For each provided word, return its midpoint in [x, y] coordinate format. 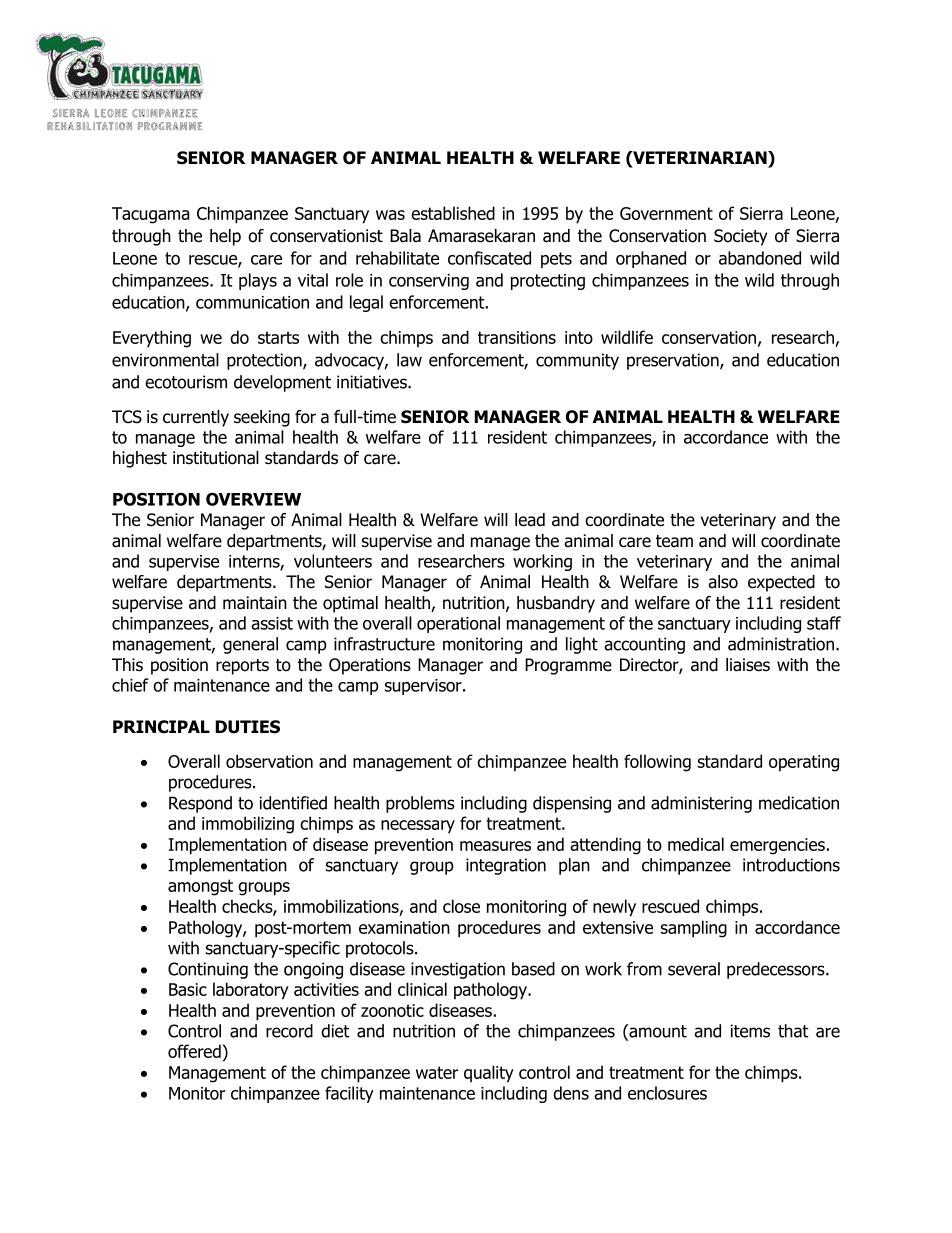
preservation [674, 361]
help [225, 237]
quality [489, 1074]
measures [495, 846]
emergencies [777, 846]
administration [781, 644]
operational [458, 624]
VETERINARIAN [700, 157]
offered [194, 1051]
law [409, 360]
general [250, 645]
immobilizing [248, 825]
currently [196, 418]
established [453, 213]
